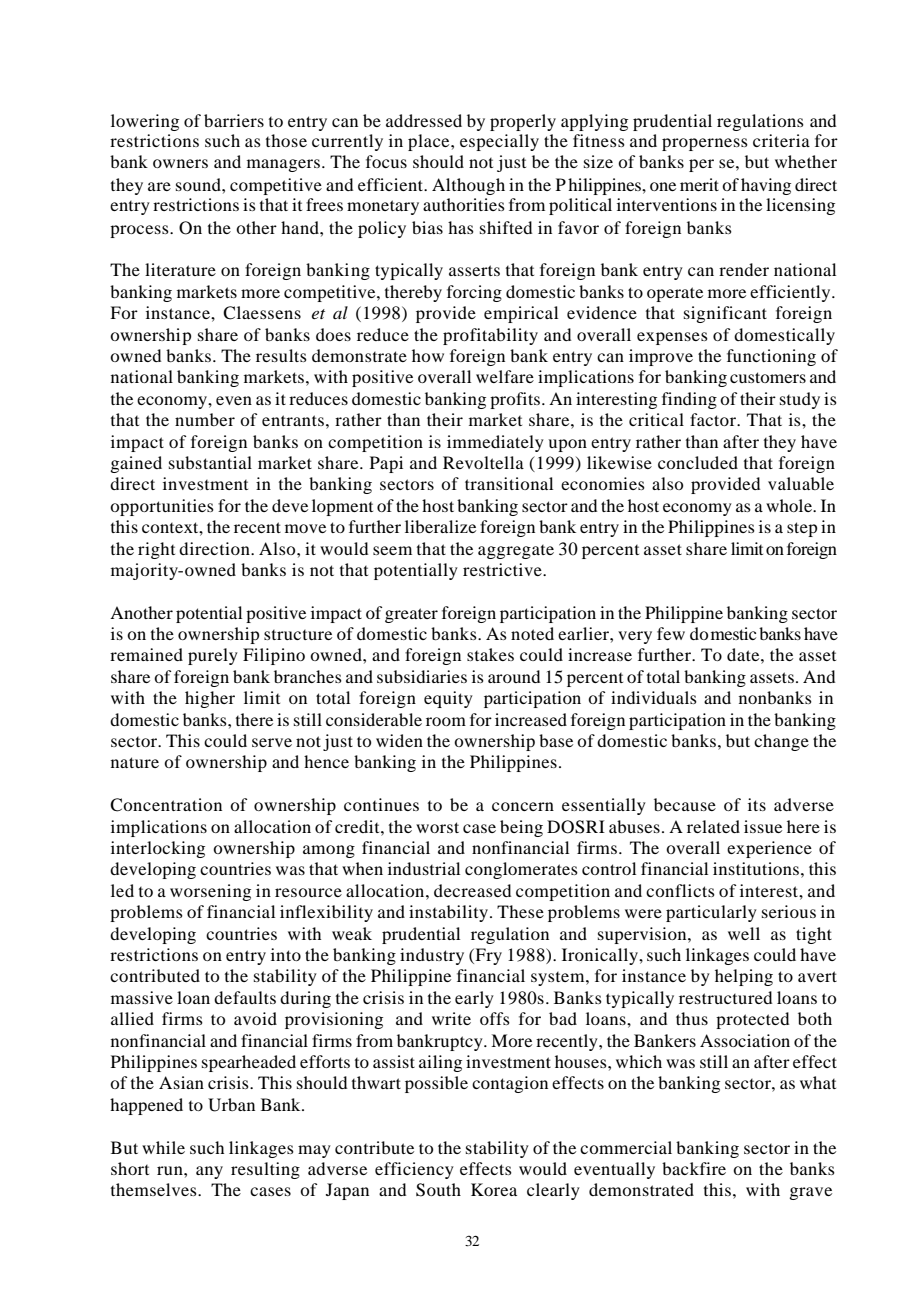 This document has width=924, height=1307. Describe the element at coordinates (209, 1172) in the document. I see `any` at that location.
